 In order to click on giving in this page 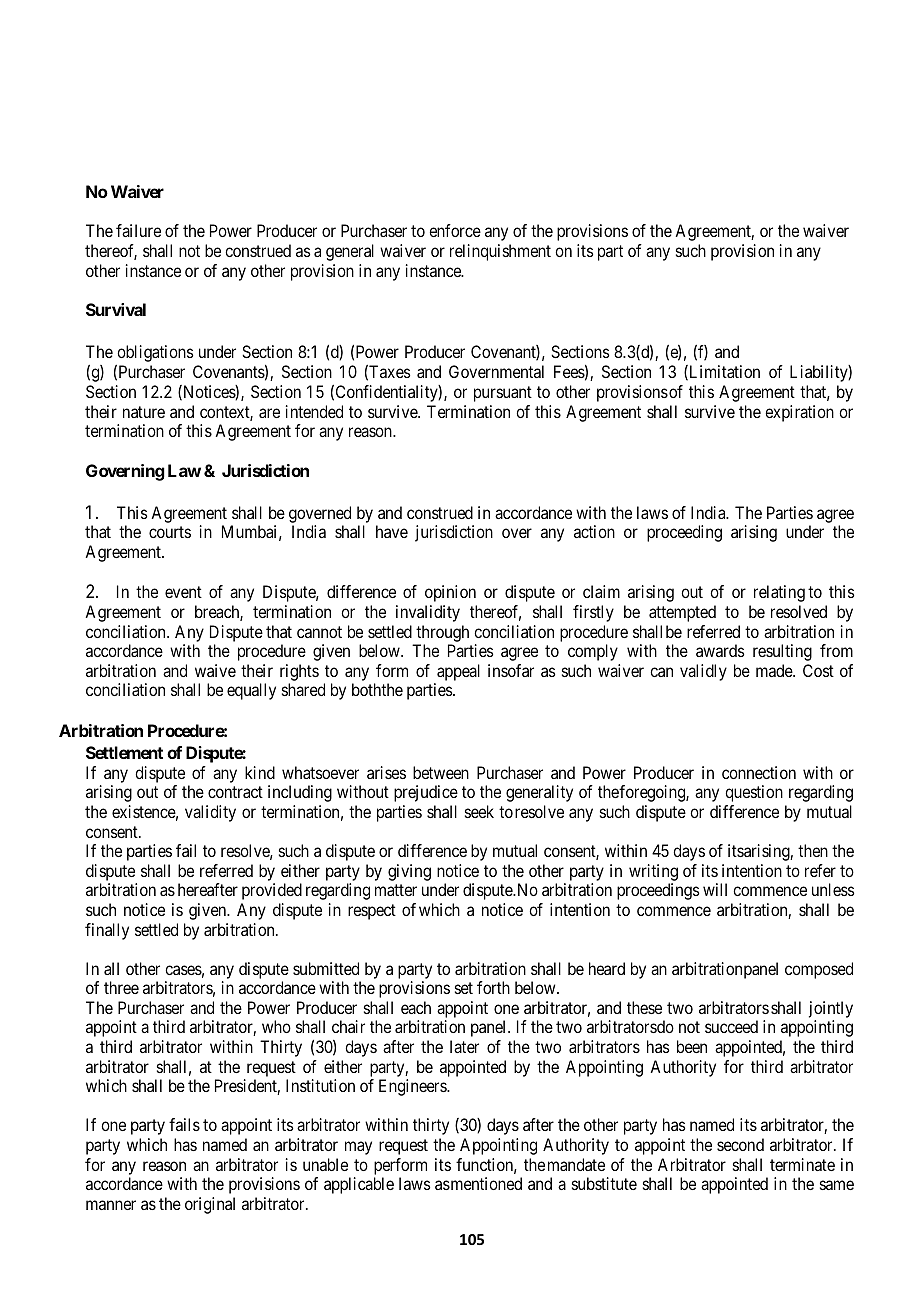, I will do `click(409, 872)`.
